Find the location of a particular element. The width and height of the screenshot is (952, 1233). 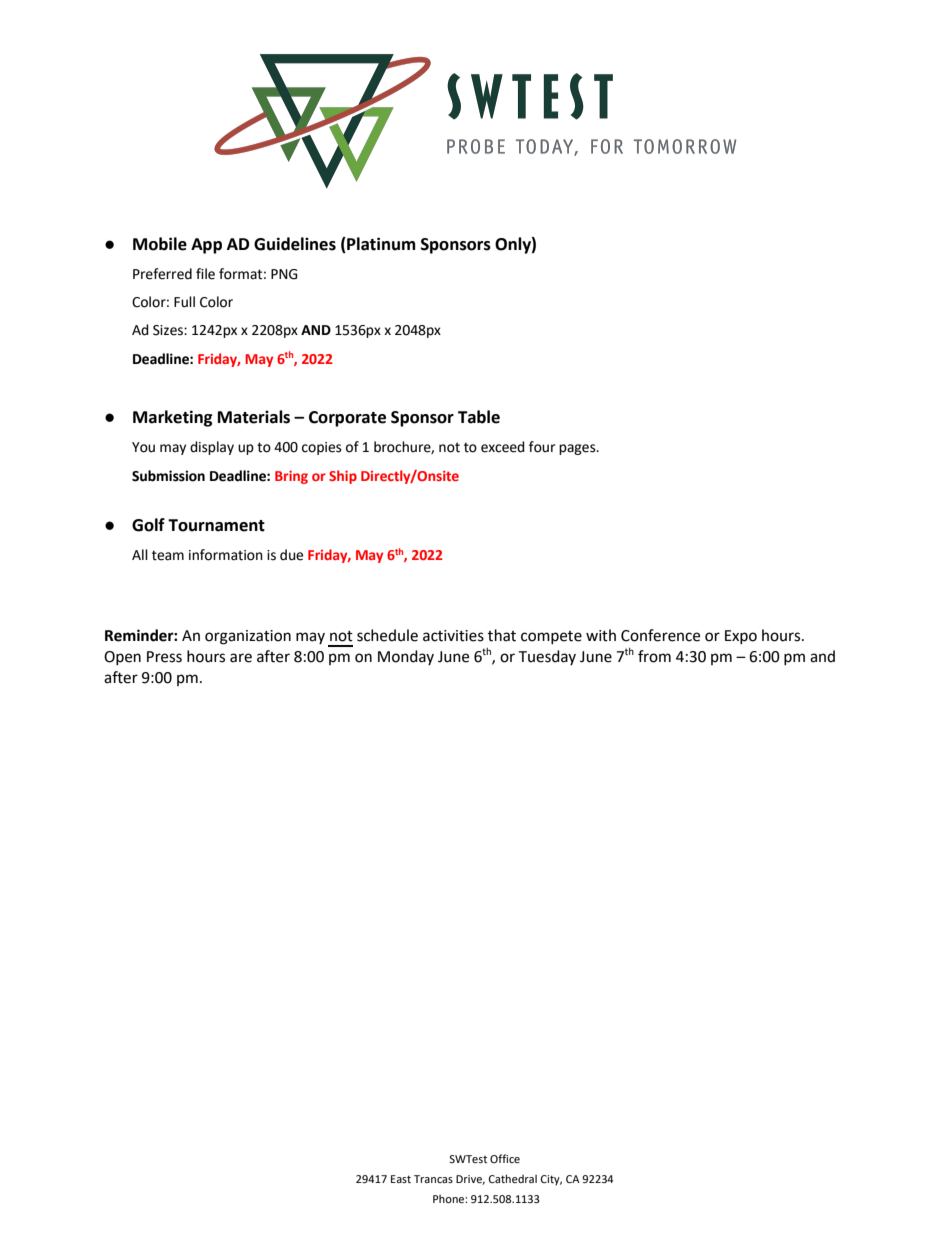

pages is located at coordinates (578, 449).
